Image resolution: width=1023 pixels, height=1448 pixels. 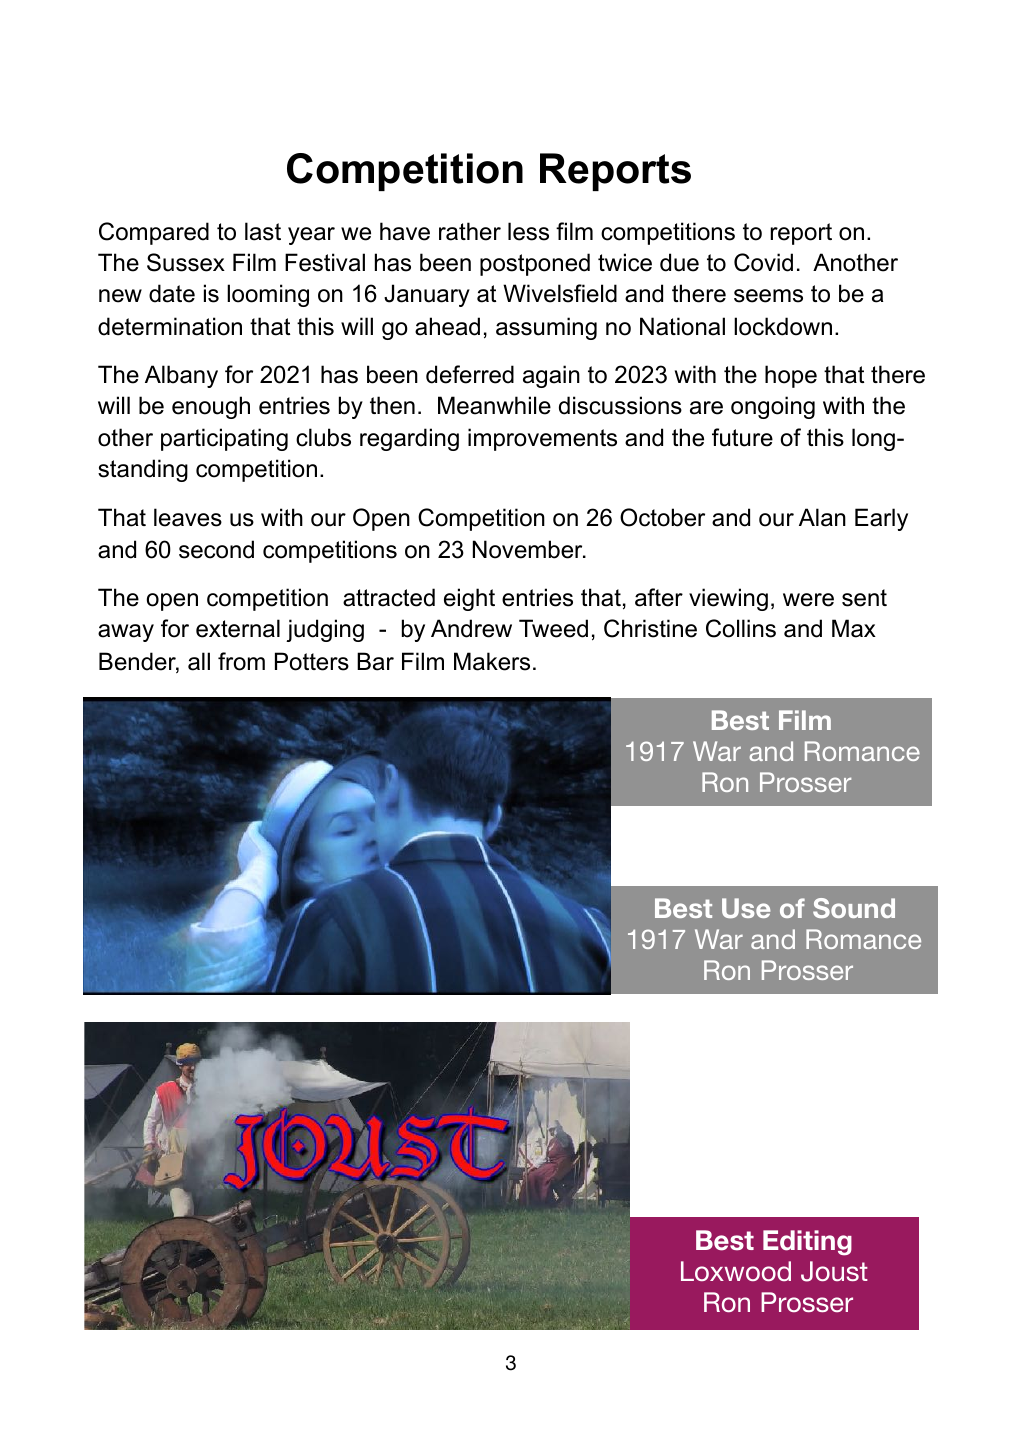 I want to click on Sound, so click(x=854, y=908).
